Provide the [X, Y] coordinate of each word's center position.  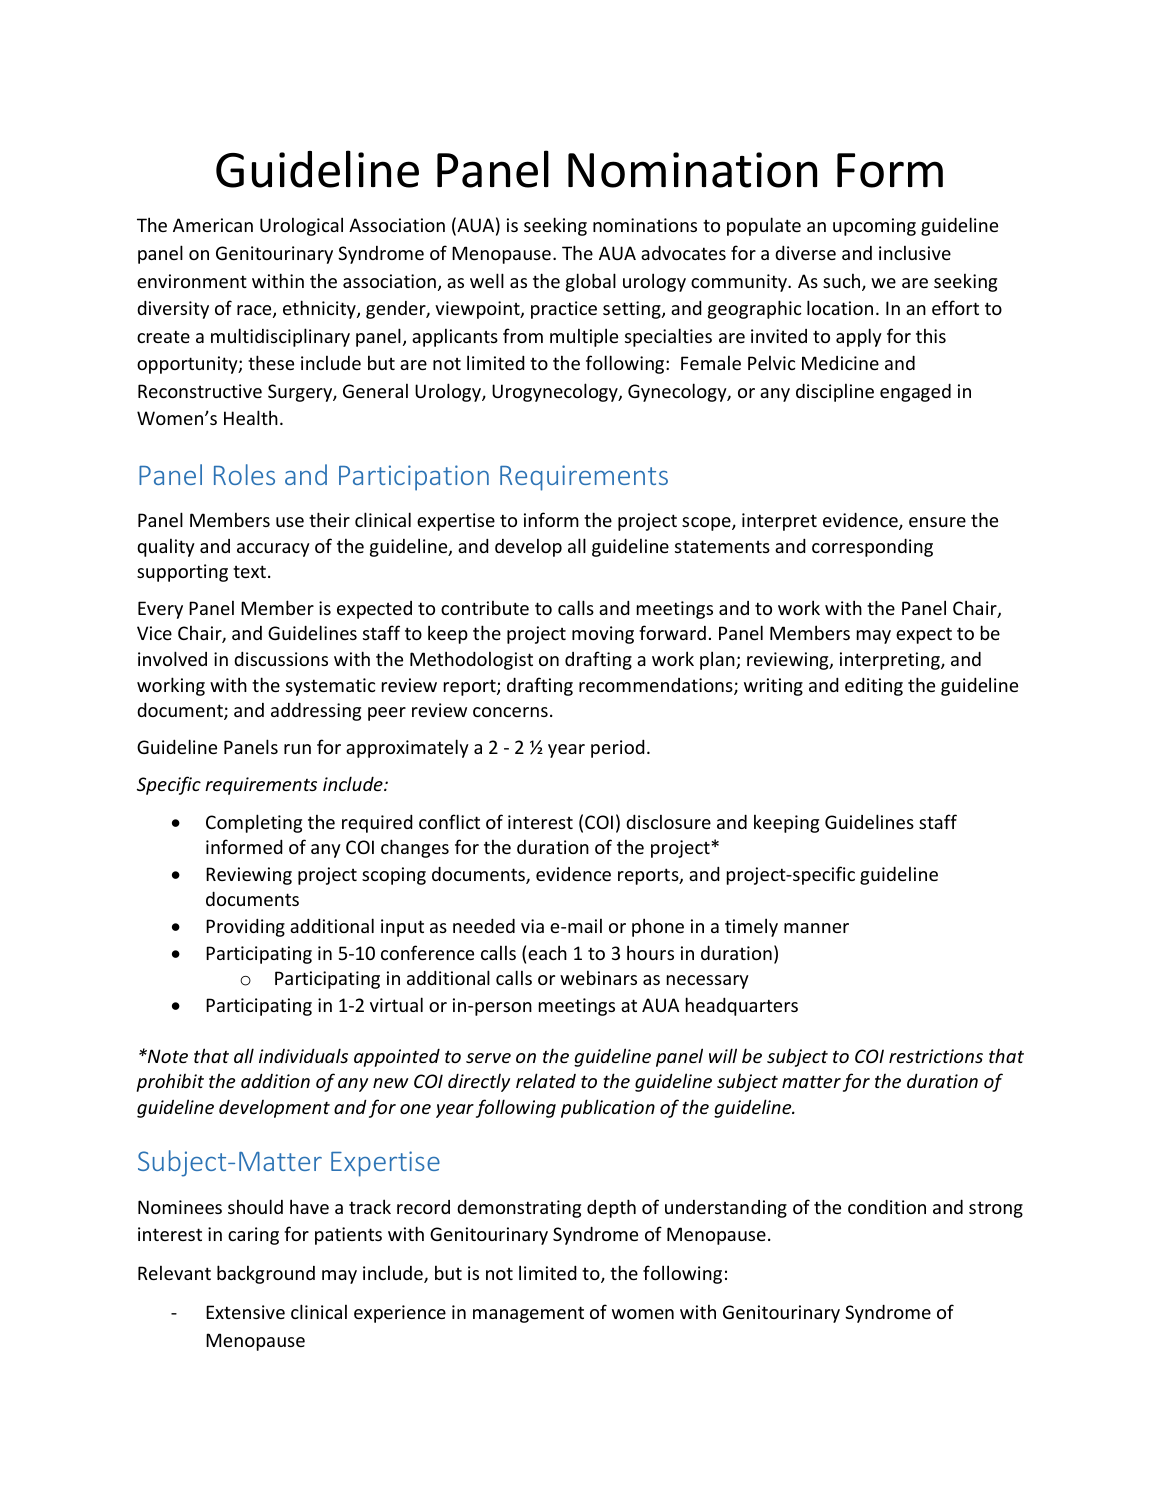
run [297, 749]
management [528, 1314]
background [266, 1274]
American [213, 225]
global [591, 282]
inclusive [915, 252]
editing [874, 686]
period [618, 748]
